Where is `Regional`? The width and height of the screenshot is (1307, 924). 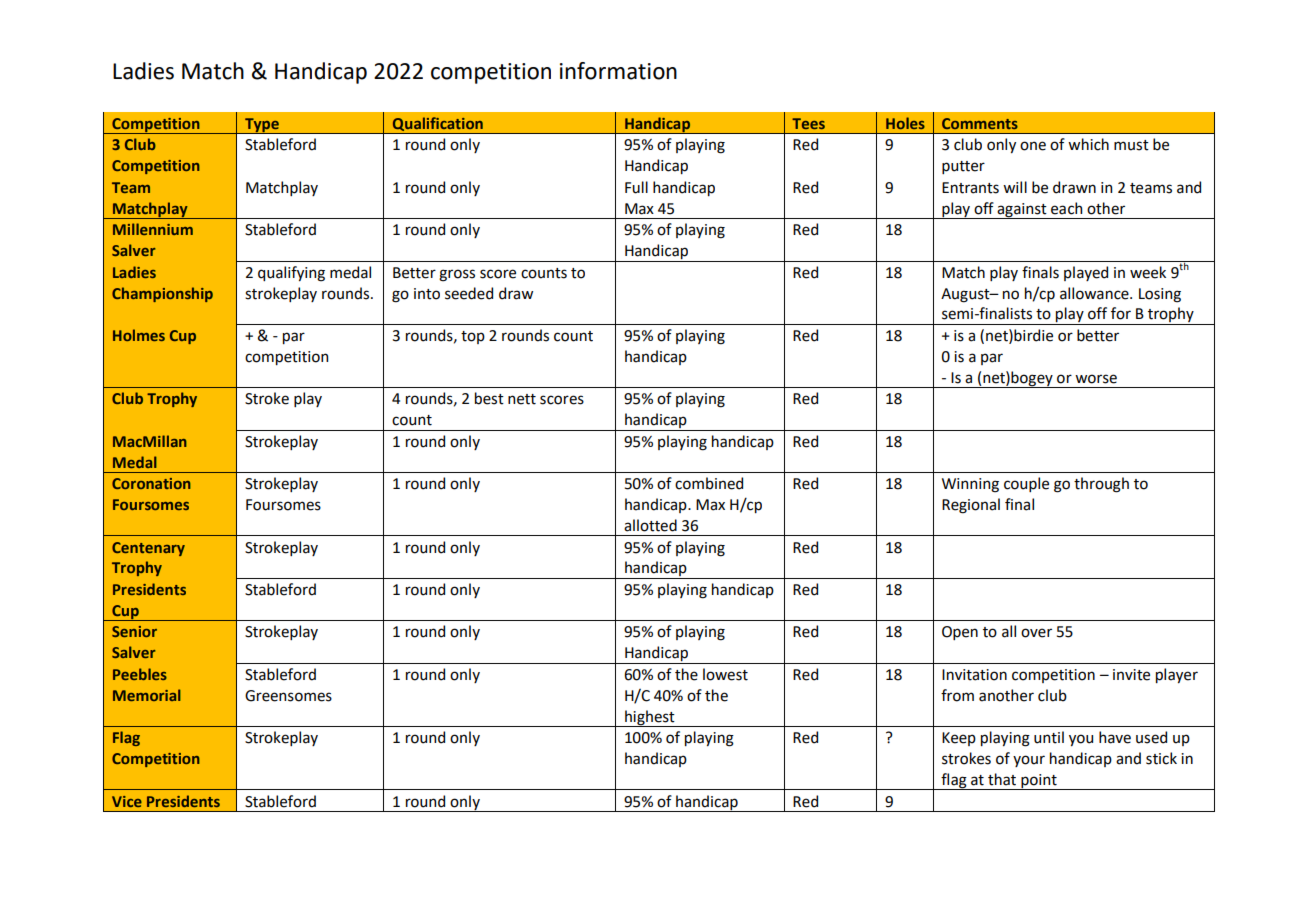 Regional is located at coordinates (971, 506).
